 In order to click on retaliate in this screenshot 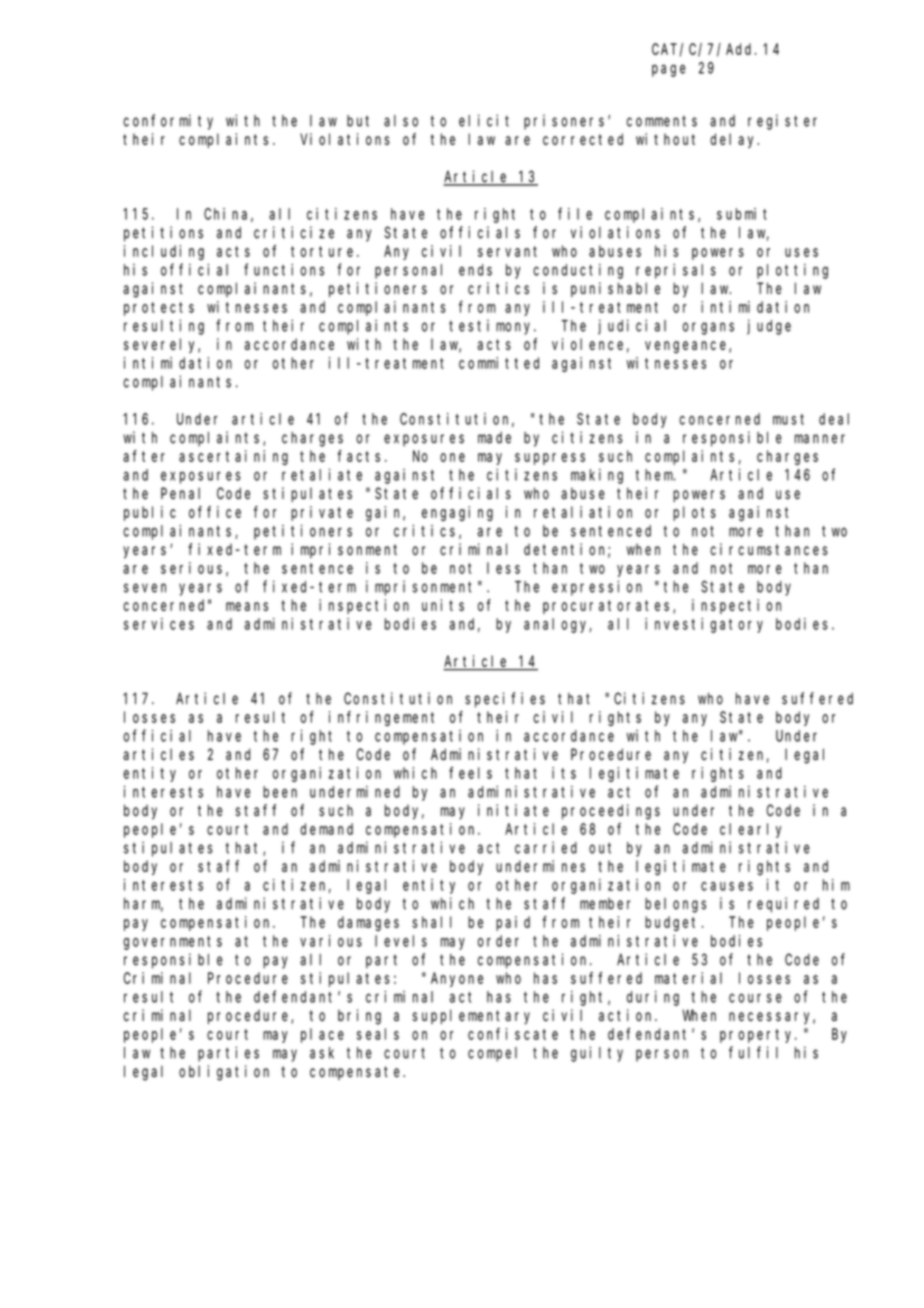, I will do `click(322, 475)`.
